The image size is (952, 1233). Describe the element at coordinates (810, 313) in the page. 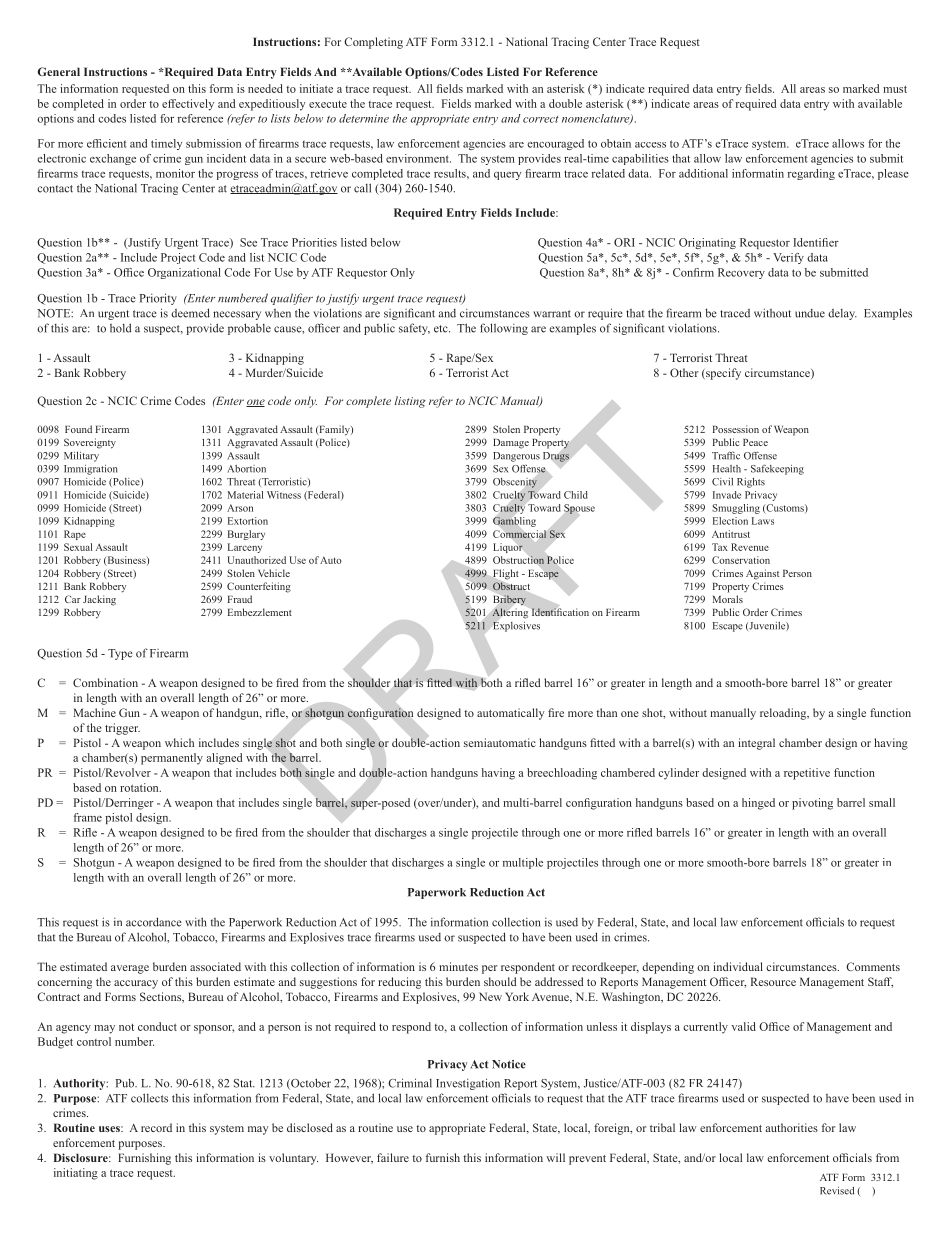

I see `undue` at that location.
